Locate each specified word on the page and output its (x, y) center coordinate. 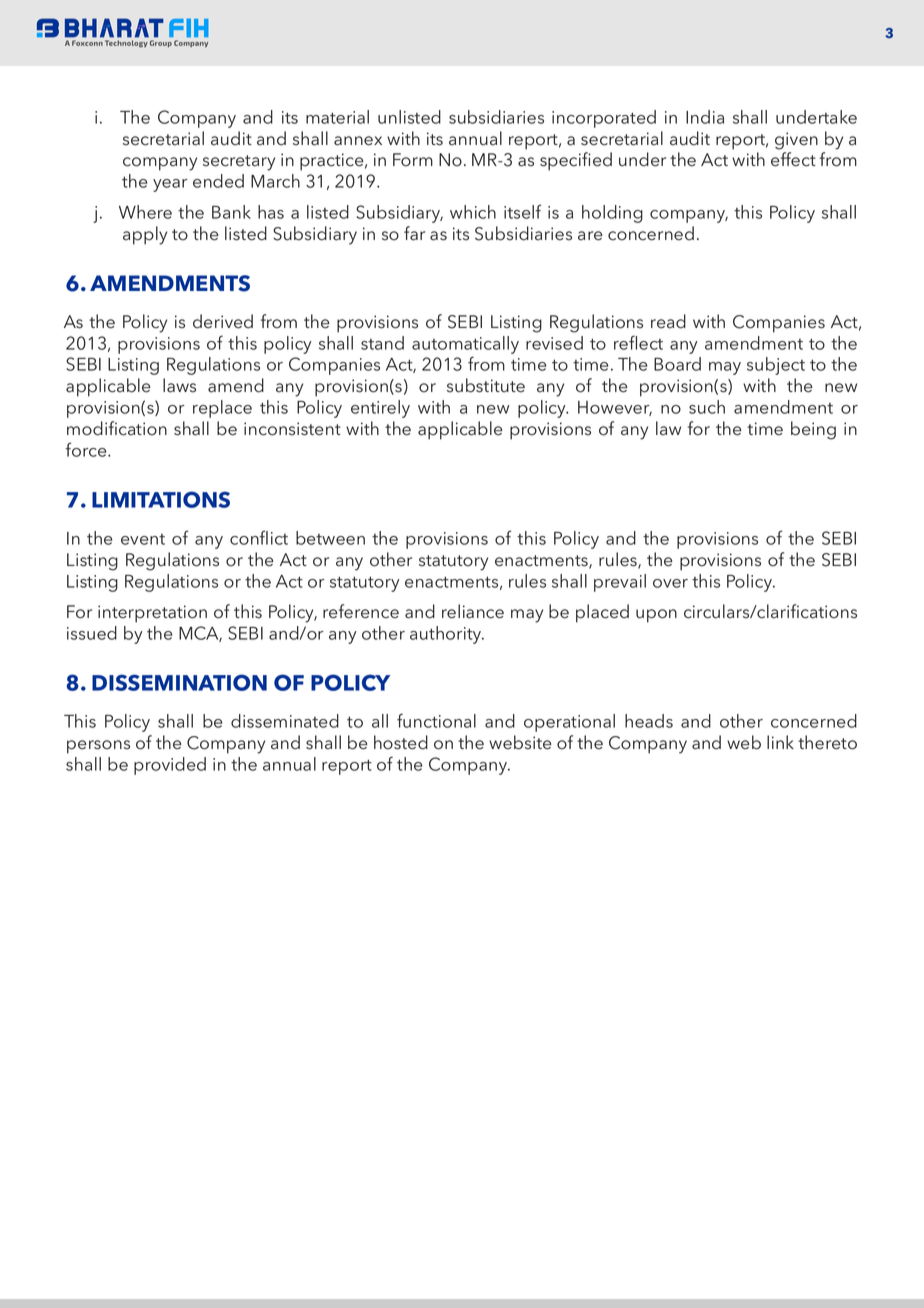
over (670, 583)
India (705, 117)
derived (223, 321)
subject (776, 366)
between (330, 538)
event (143, 539)
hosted (401, 742)
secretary (239, 163)
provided (170, 766)
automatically (465, 345)
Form (413, 160)
